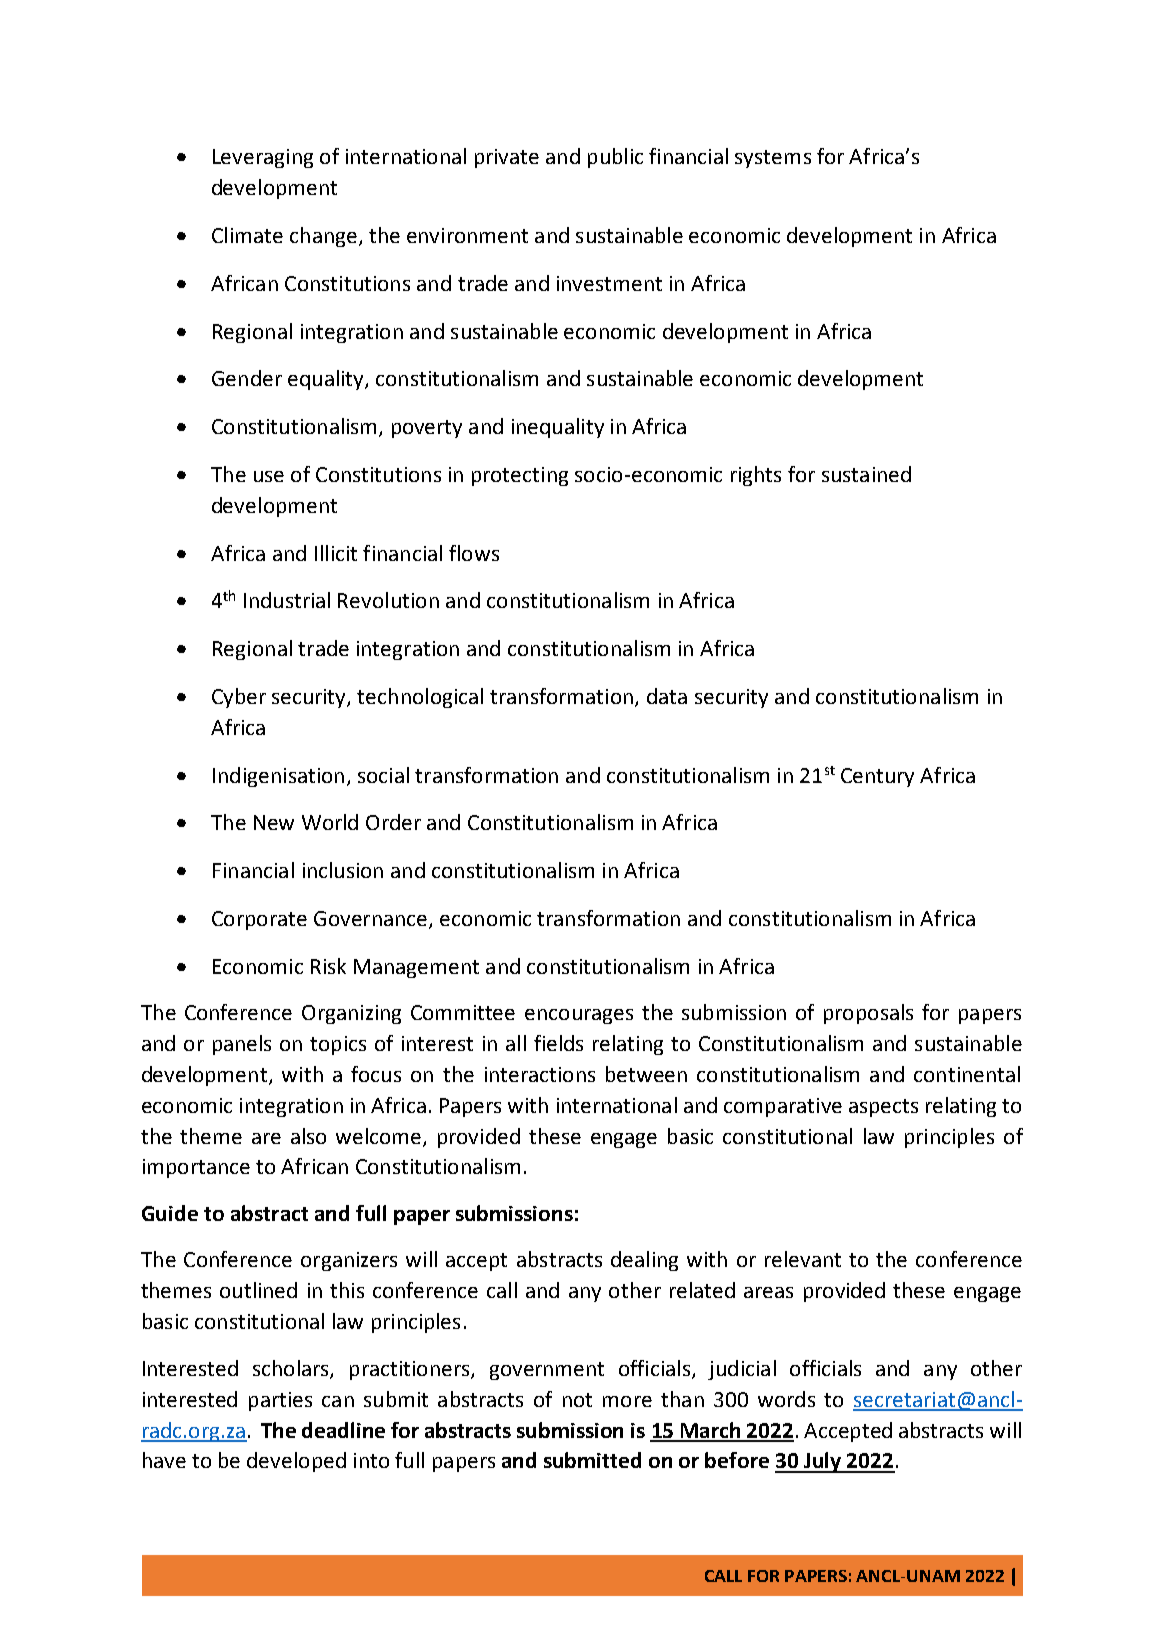  What do you see at coordinates (615, 158) in the screenshot?
I see `public` at bounding box center [615, 158].
